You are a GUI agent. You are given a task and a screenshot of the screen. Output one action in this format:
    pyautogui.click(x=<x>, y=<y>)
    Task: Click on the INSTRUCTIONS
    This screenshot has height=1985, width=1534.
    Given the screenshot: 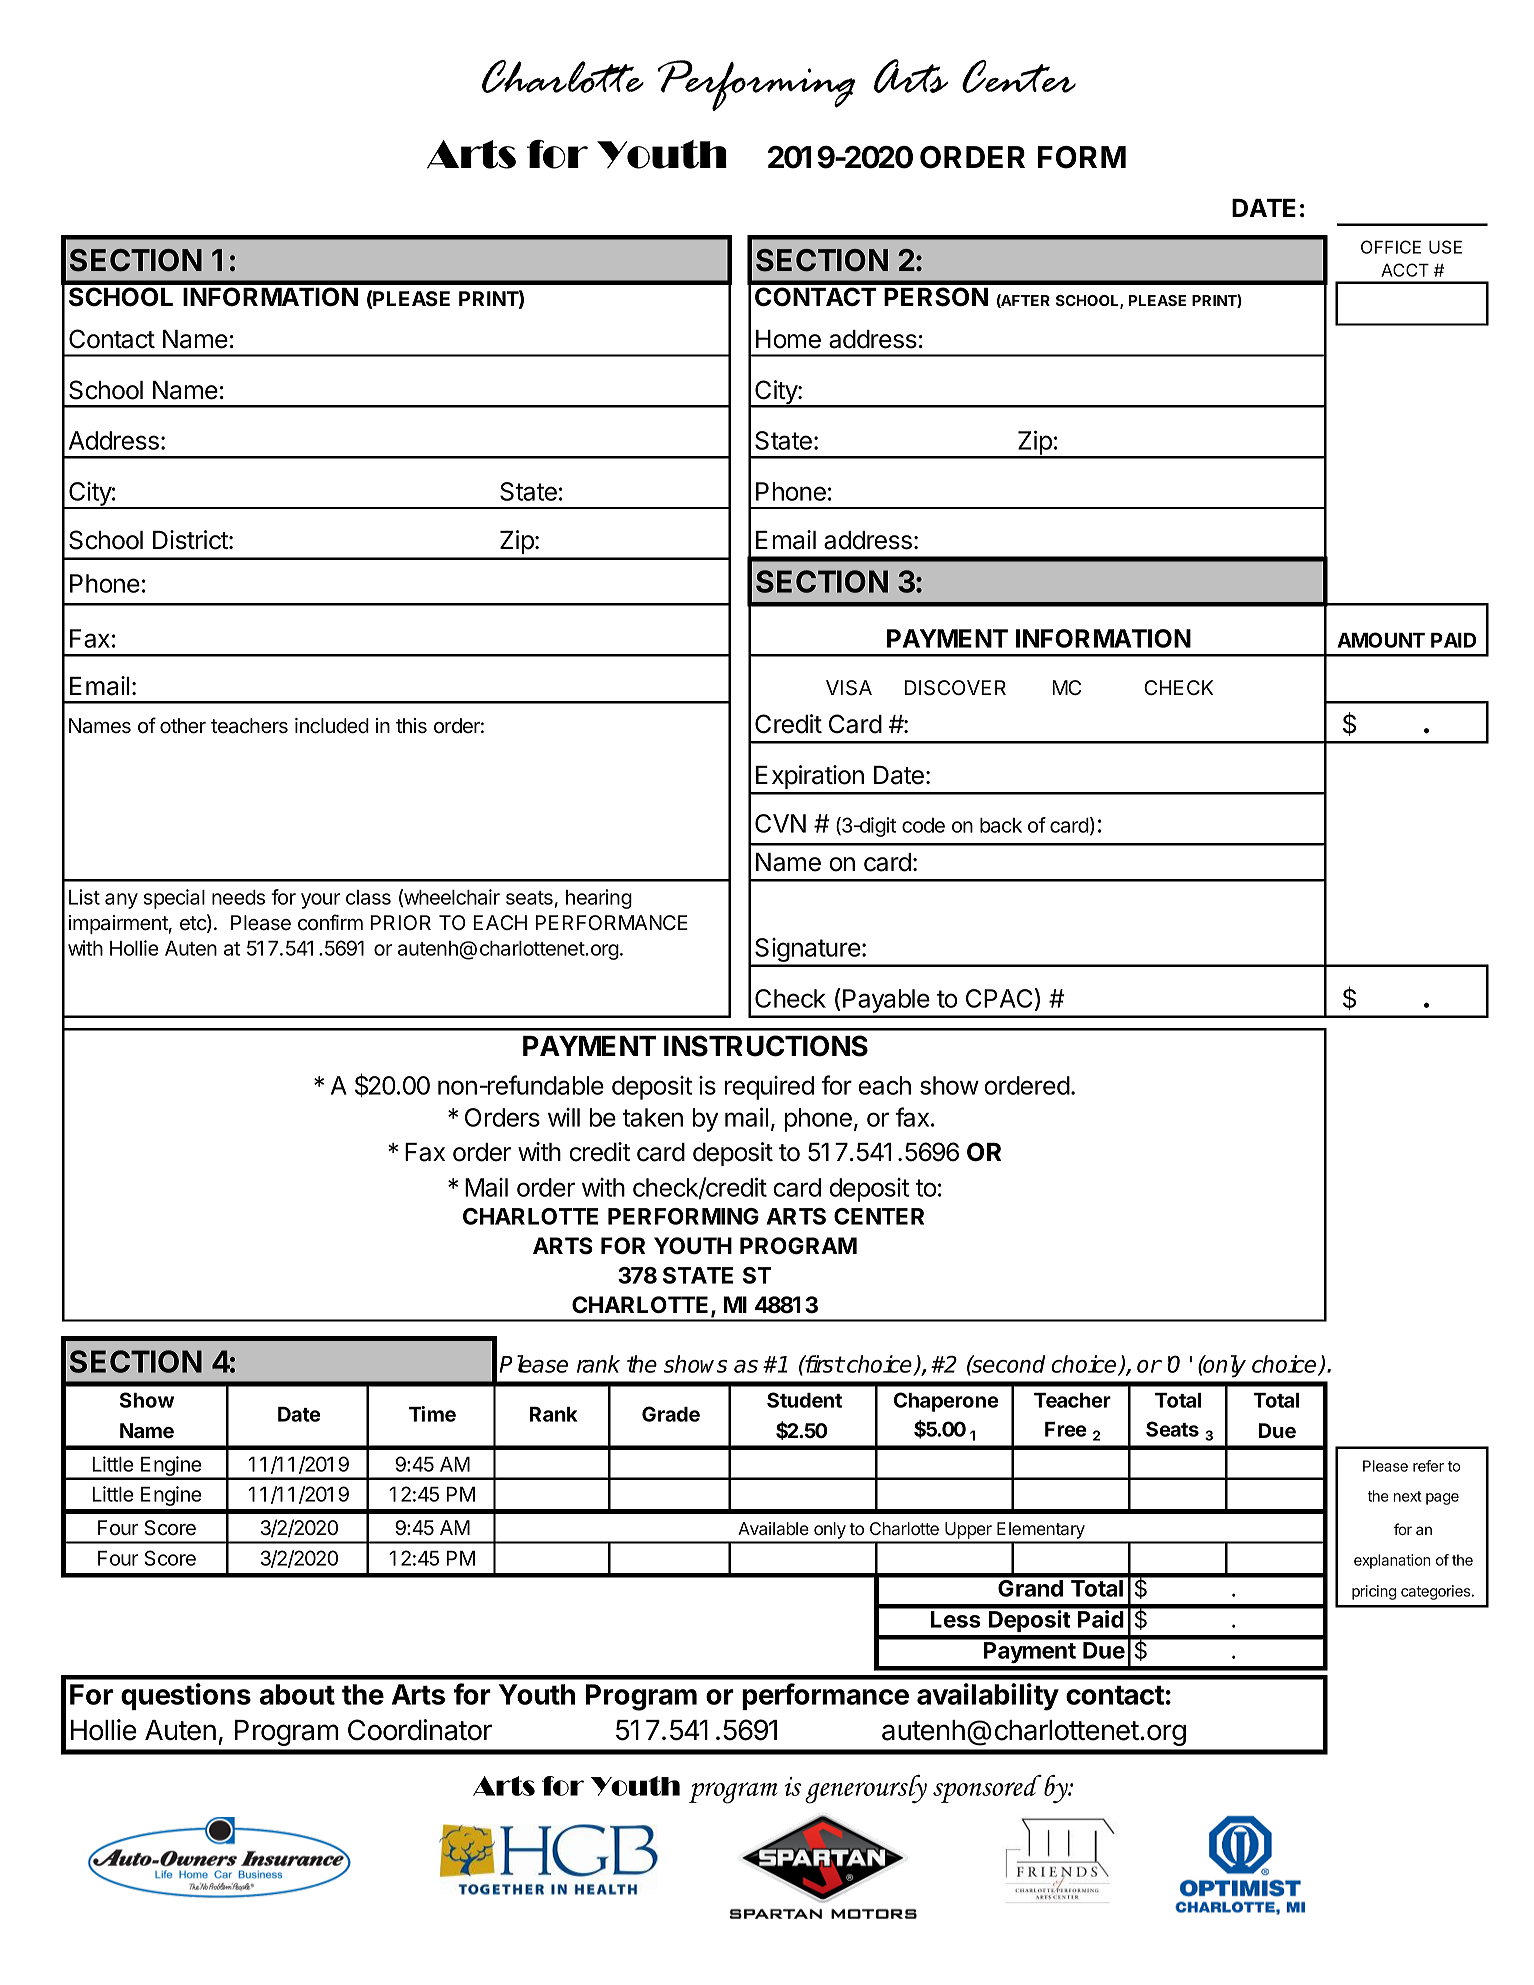 What is the action you would take?
    pyautogui.click(x=766, y=1046)
